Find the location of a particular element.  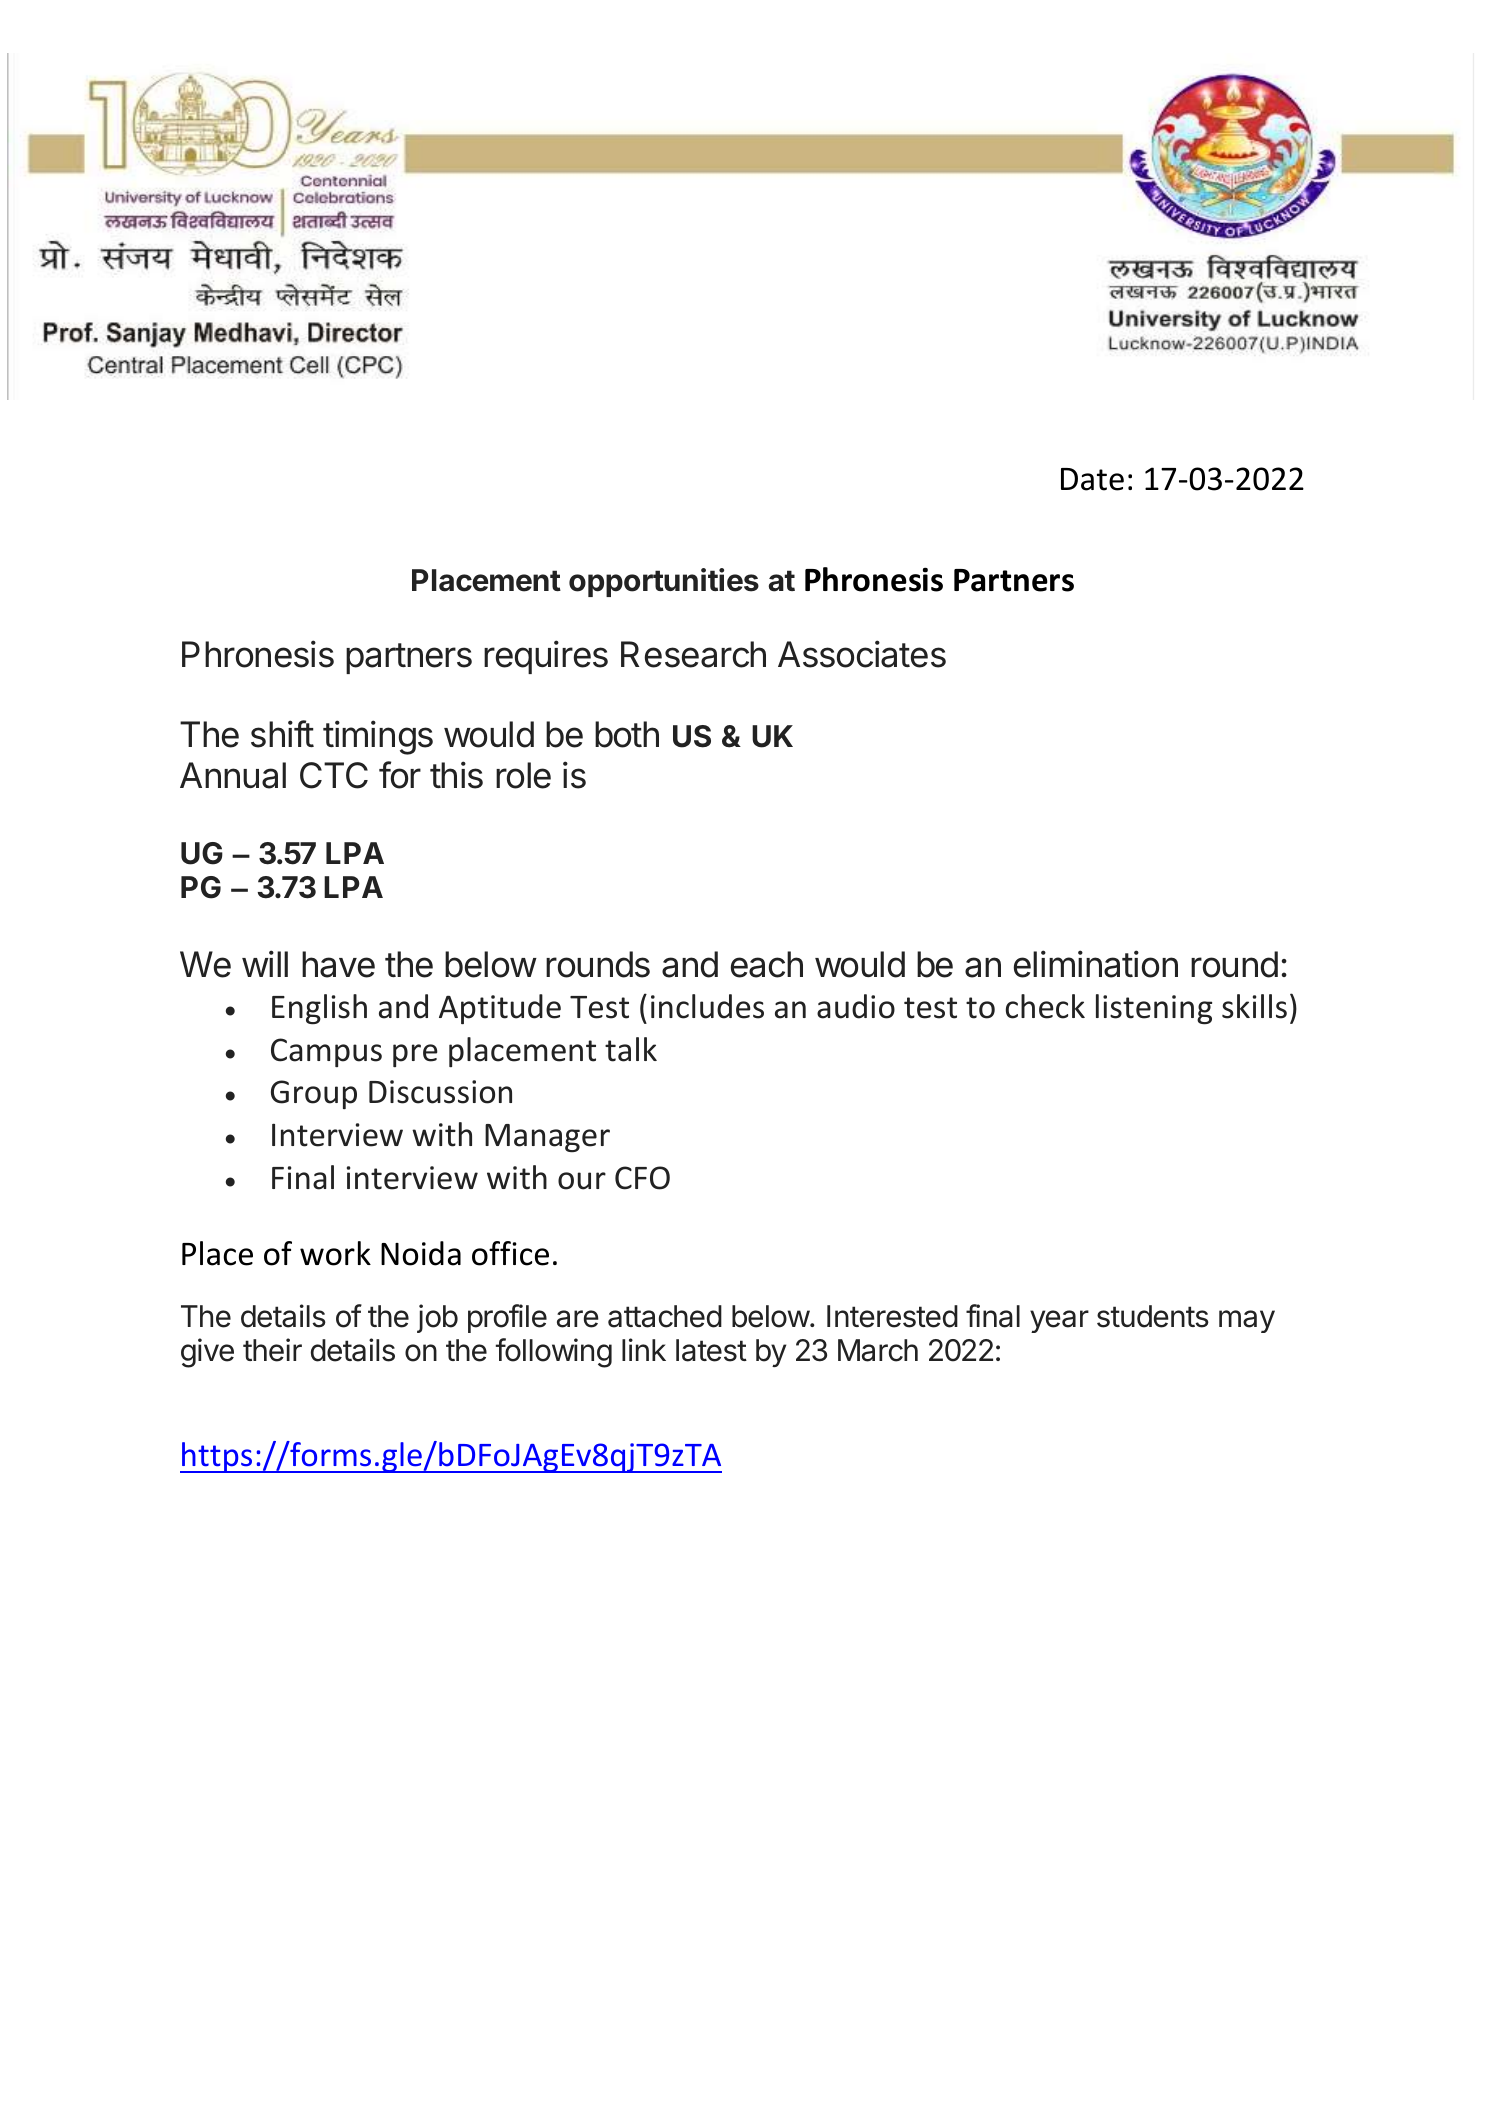

Research is located at coordinates (693, 654).
